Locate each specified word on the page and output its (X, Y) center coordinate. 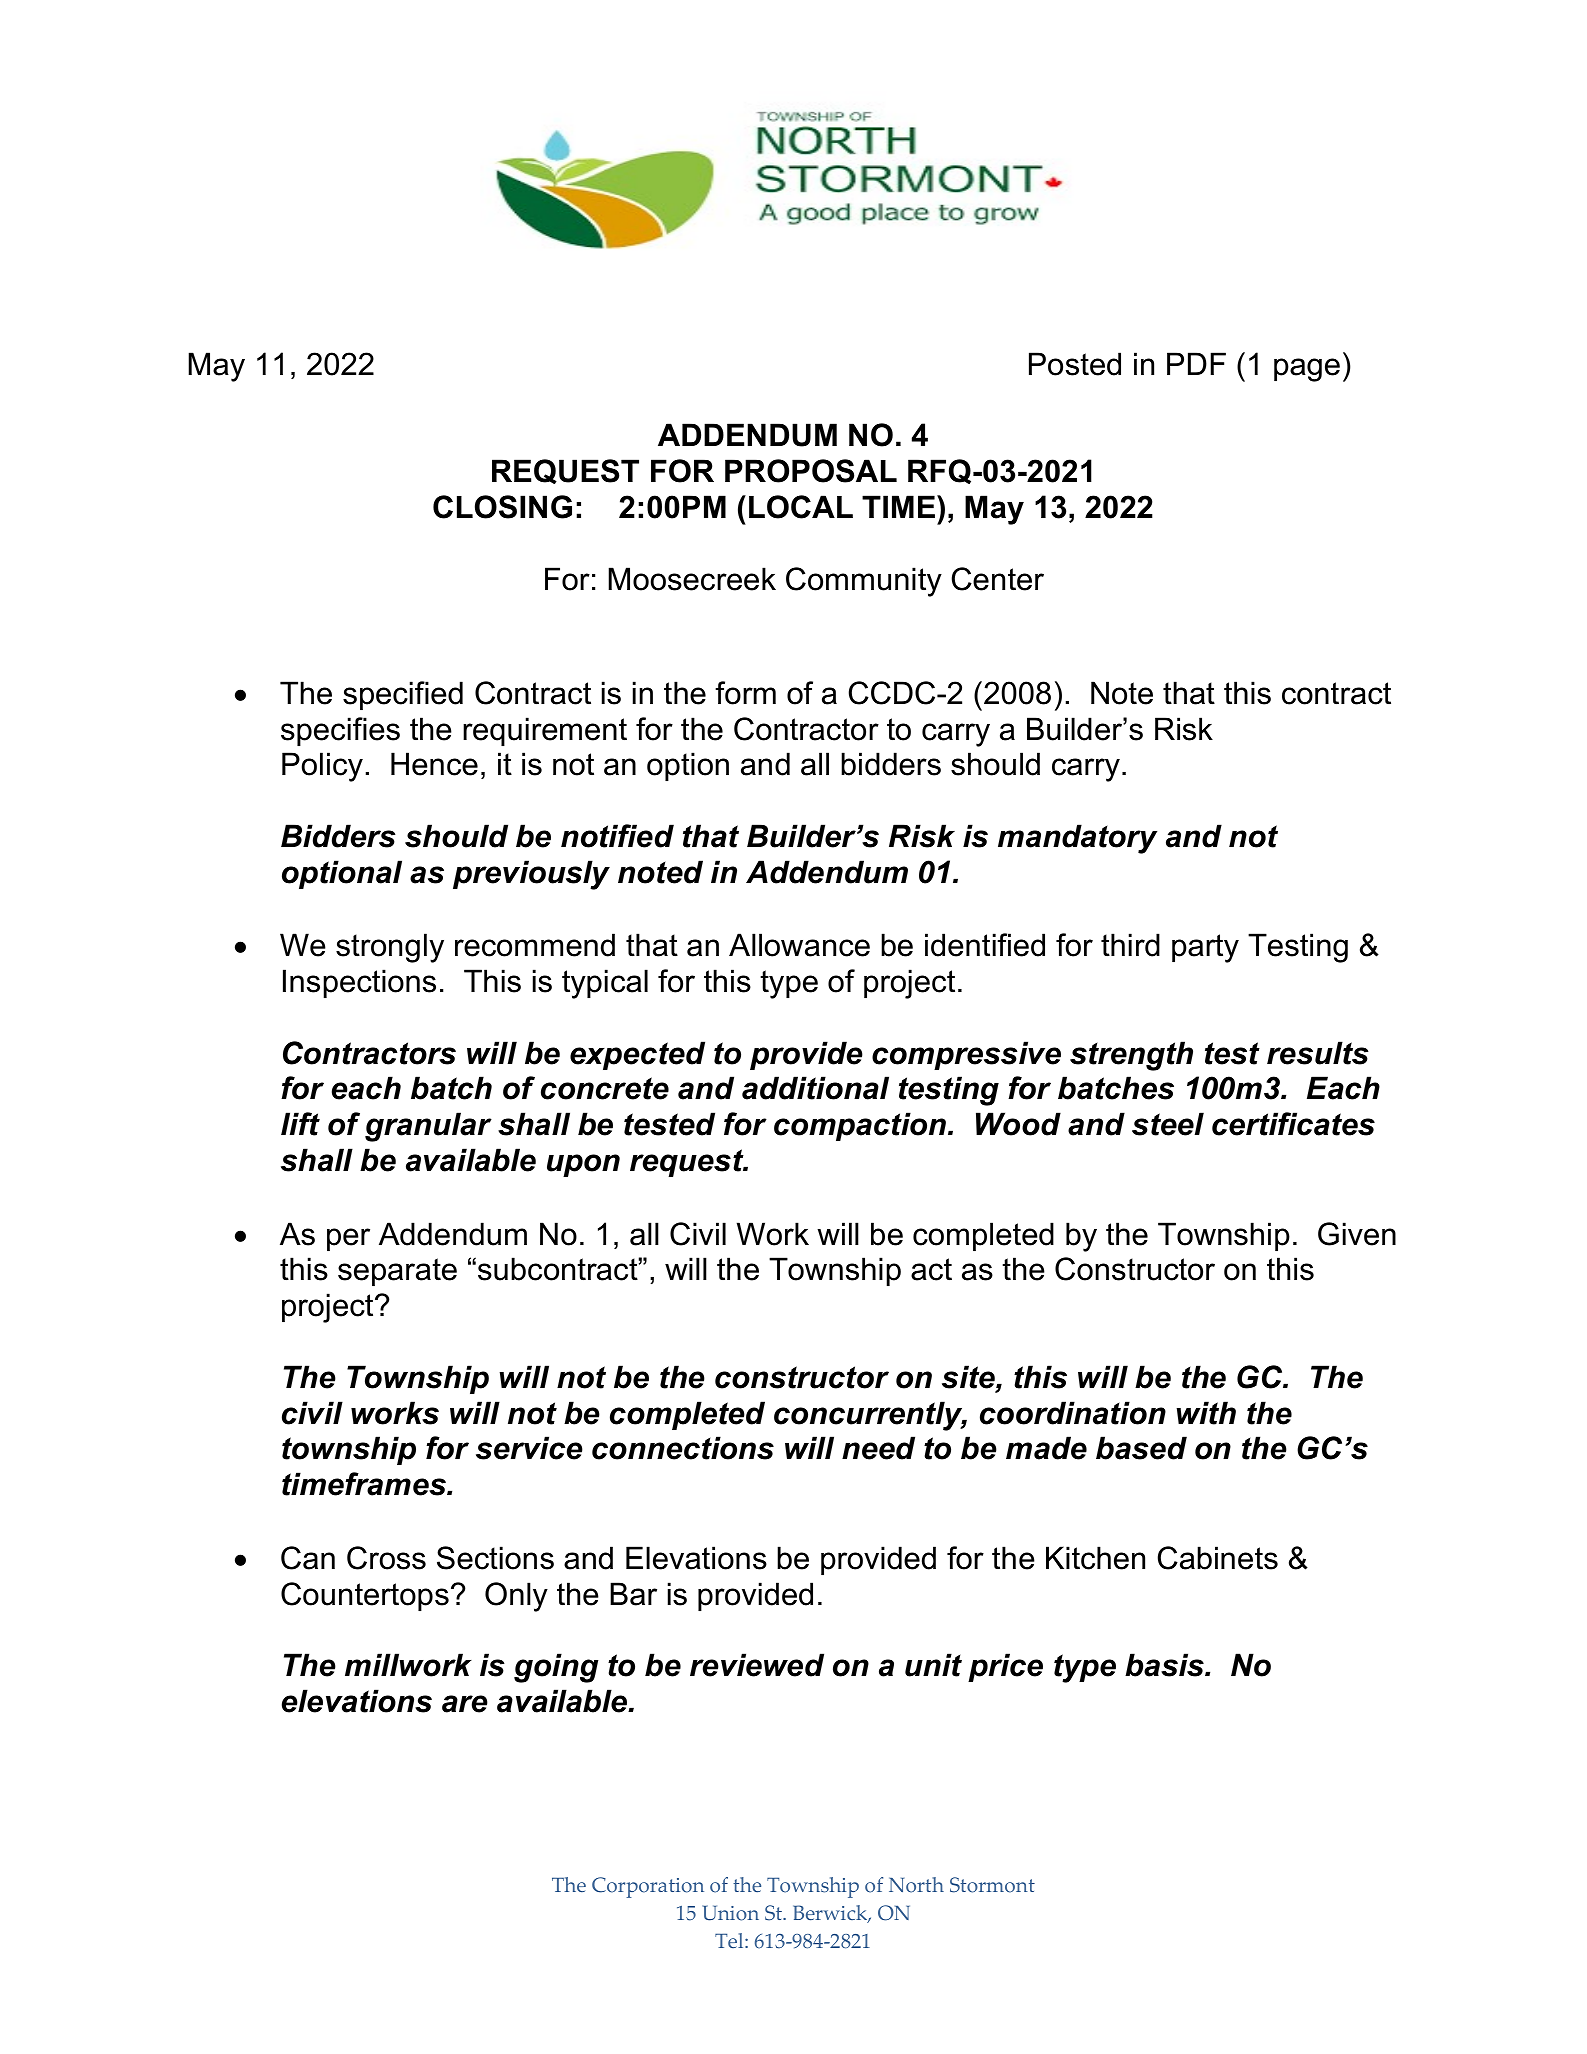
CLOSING (502, 507)
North (916, 1885)
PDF (1196, 363)
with (1206, 1413)
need (878, 1448)
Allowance (799, 945)
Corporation (648, 1887)
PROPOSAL (811, 471)
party (1205, 948)
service (529, 1448)
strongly (390, 948)
